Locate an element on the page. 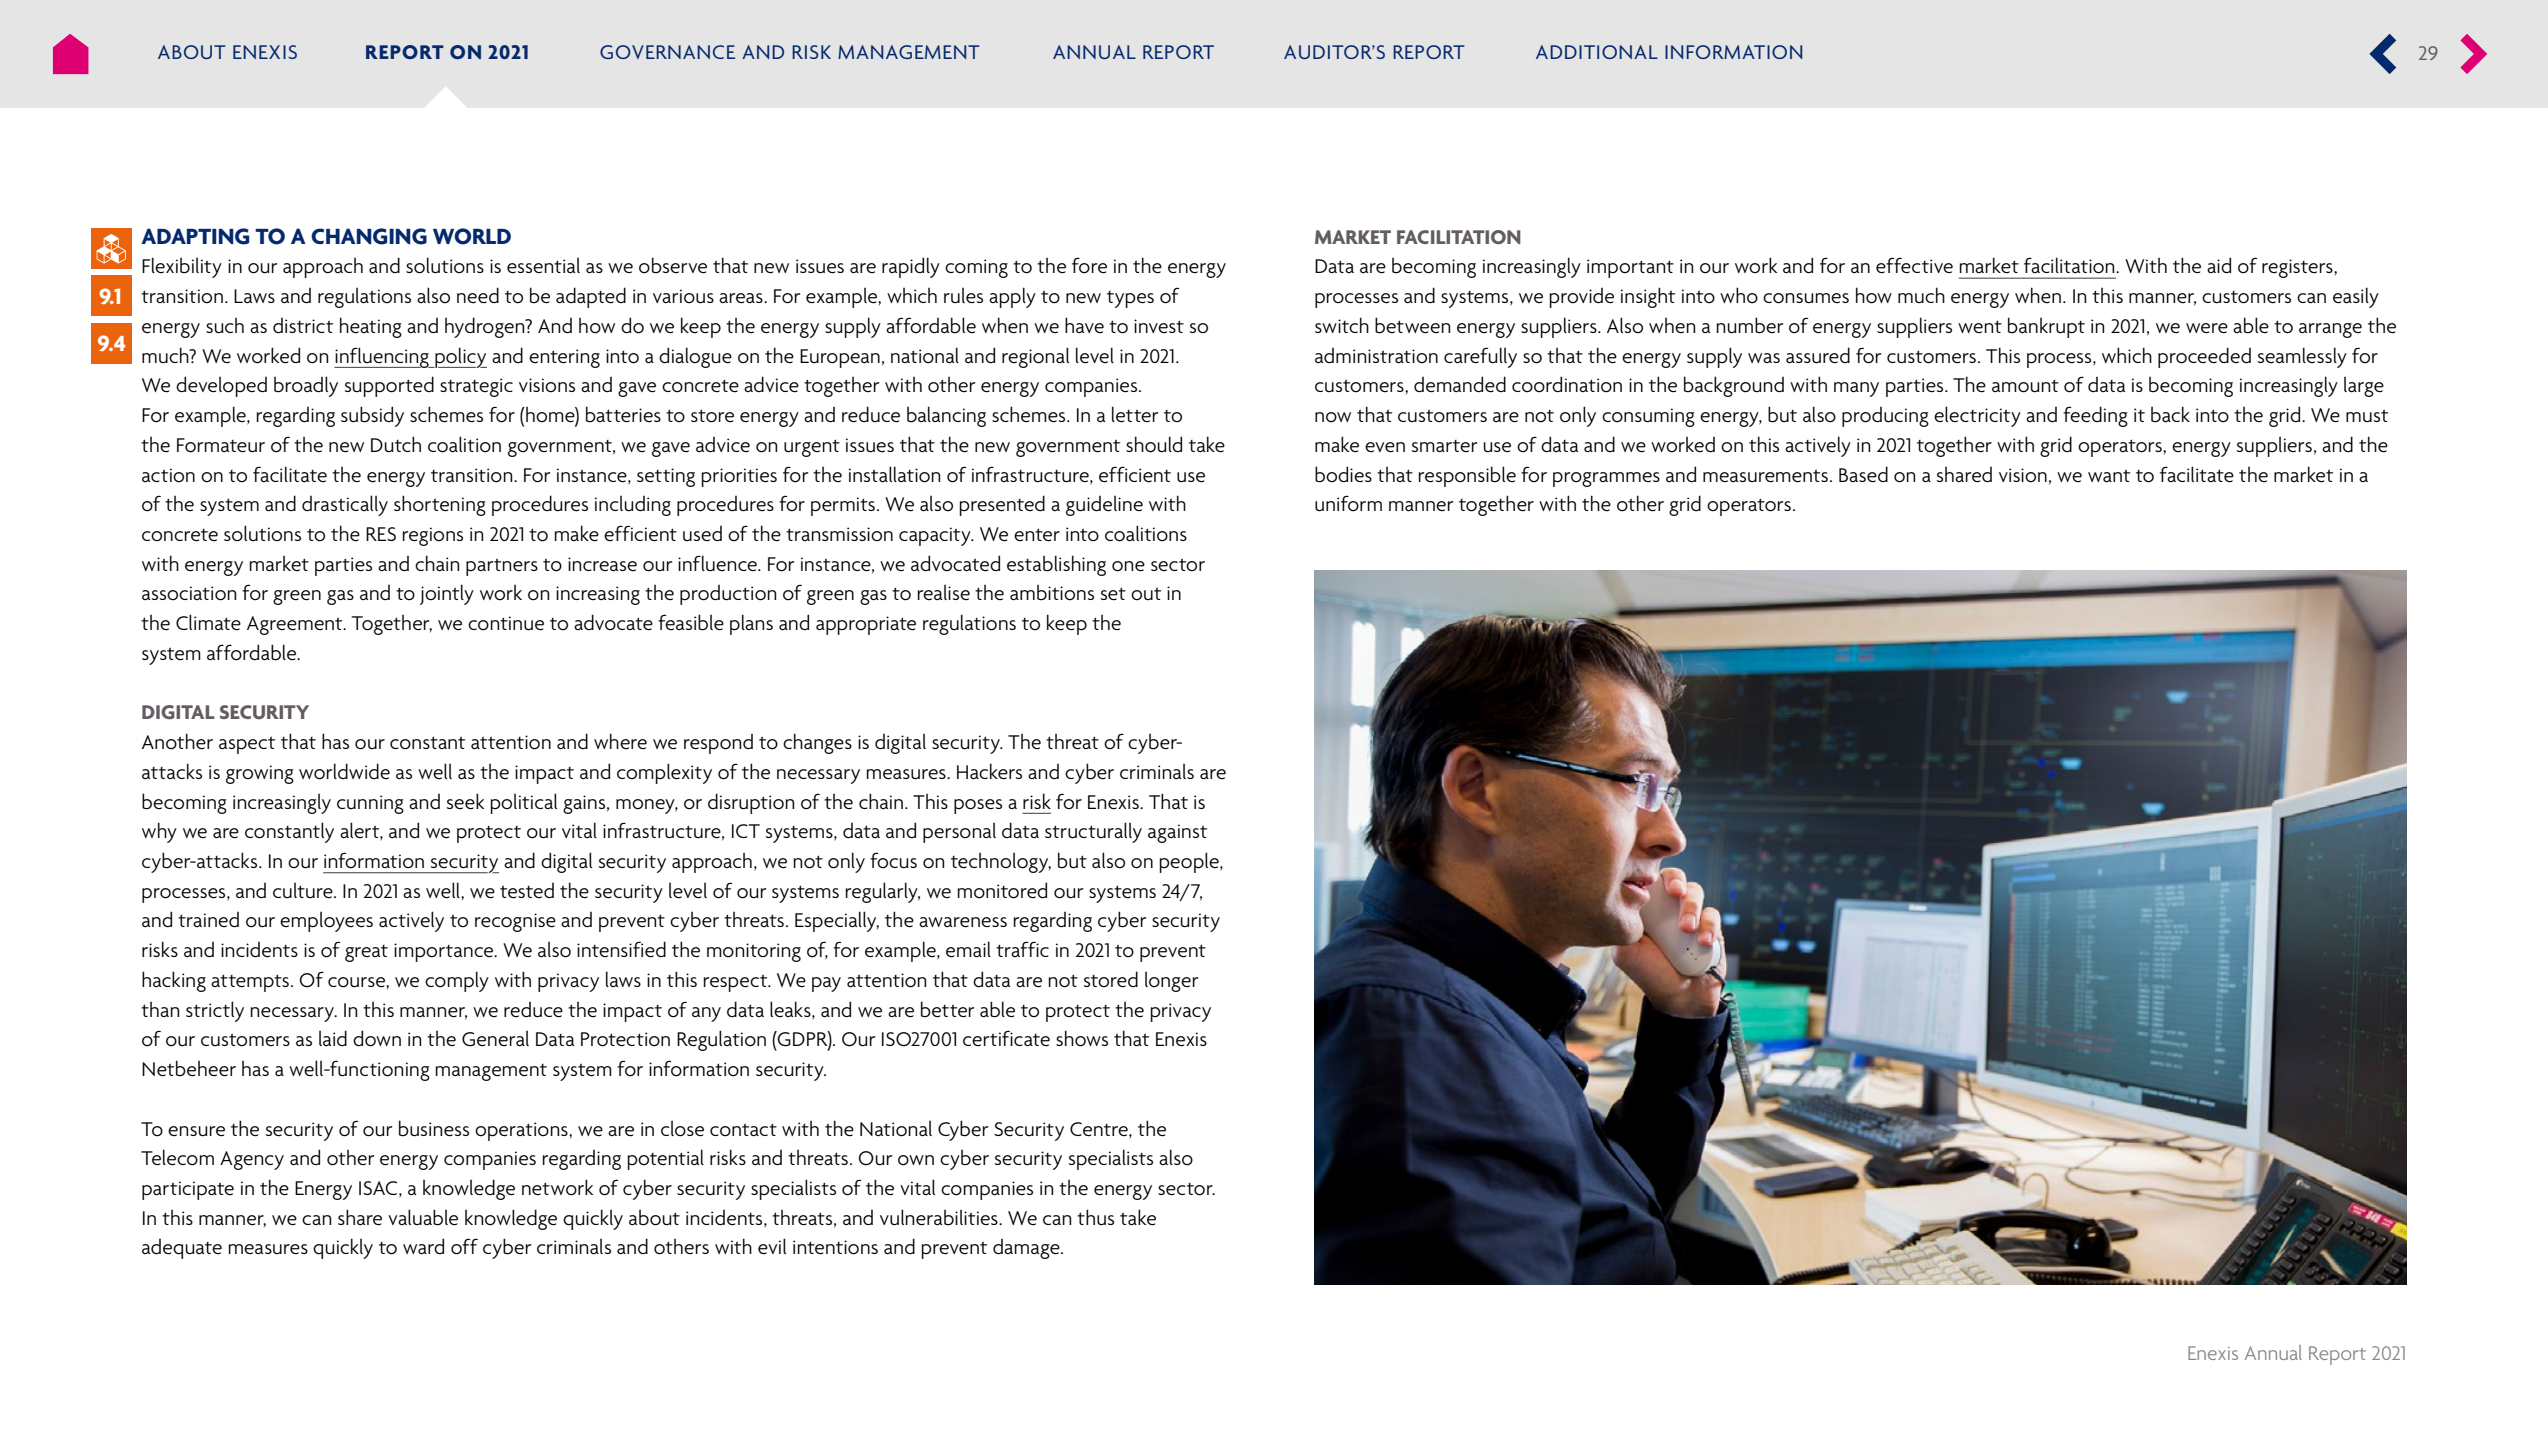 This document has height=1436, width=2548. Dutch is located at coordinates (396, 444).
